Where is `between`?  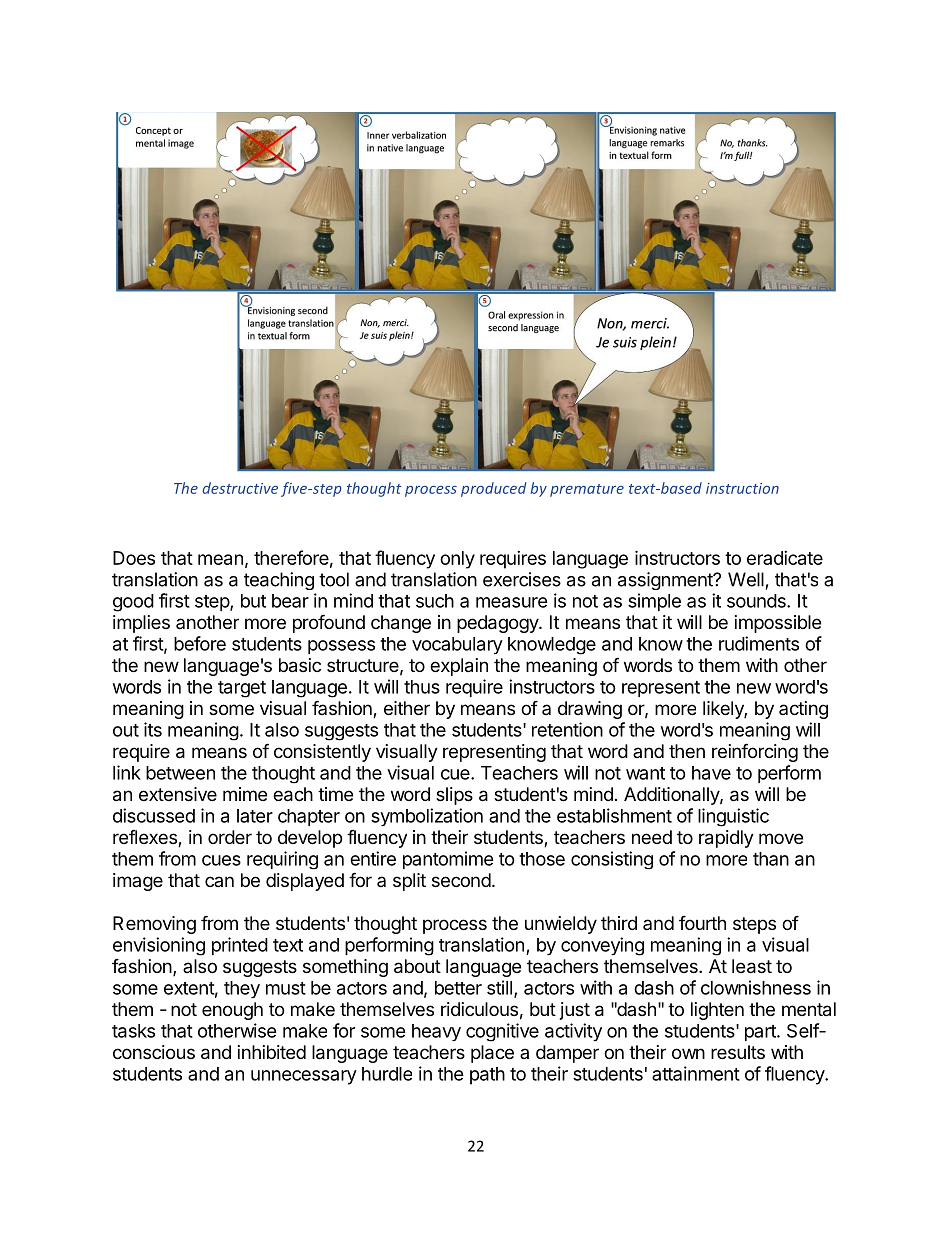
between is located at coordinates (180, 773).
